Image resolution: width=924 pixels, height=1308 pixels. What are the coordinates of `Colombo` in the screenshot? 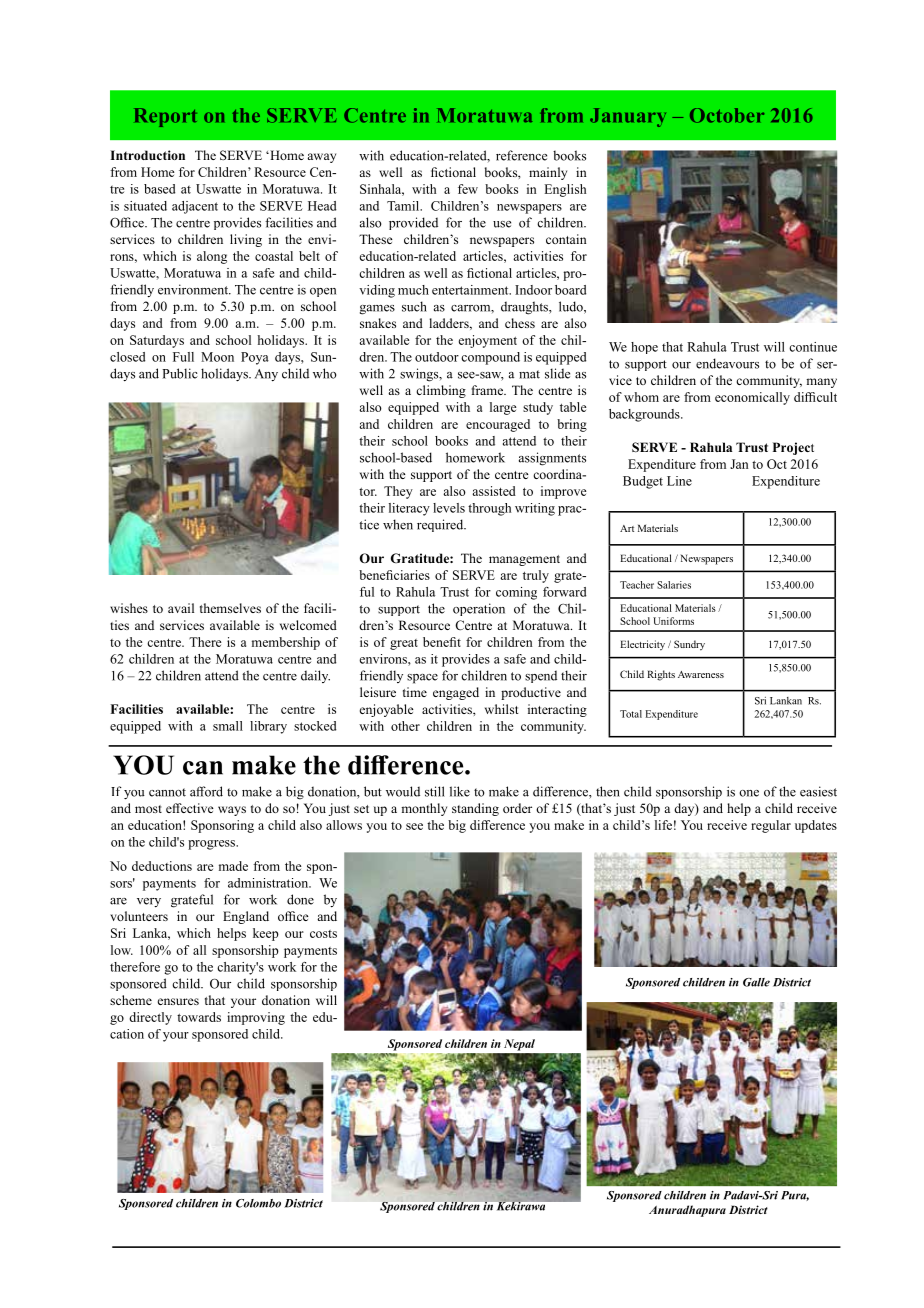 It's located at (258, 1203).
